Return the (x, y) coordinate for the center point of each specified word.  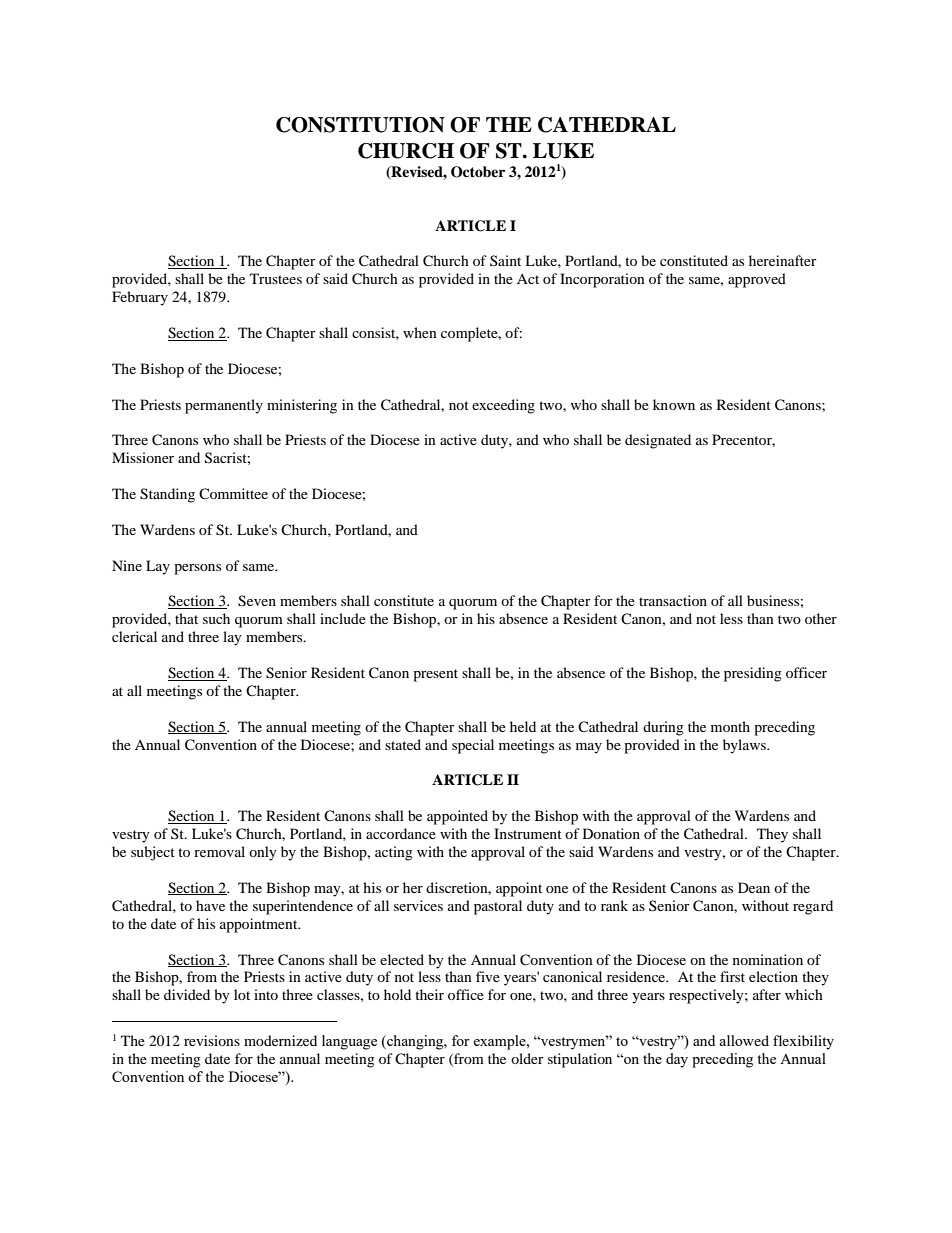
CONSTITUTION (360, 125)
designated (658, 441)
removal (219, 851)
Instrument (528, 833)
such (216, 618)
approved (757, 280)
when (420, 332)
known (674, 404)
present (435, 675)
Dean (754, 887)
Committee (233, 493)
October (478, 172)
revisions (212, 1040)
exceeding (503, 406)
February (140, 298)
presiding (753, 674)
